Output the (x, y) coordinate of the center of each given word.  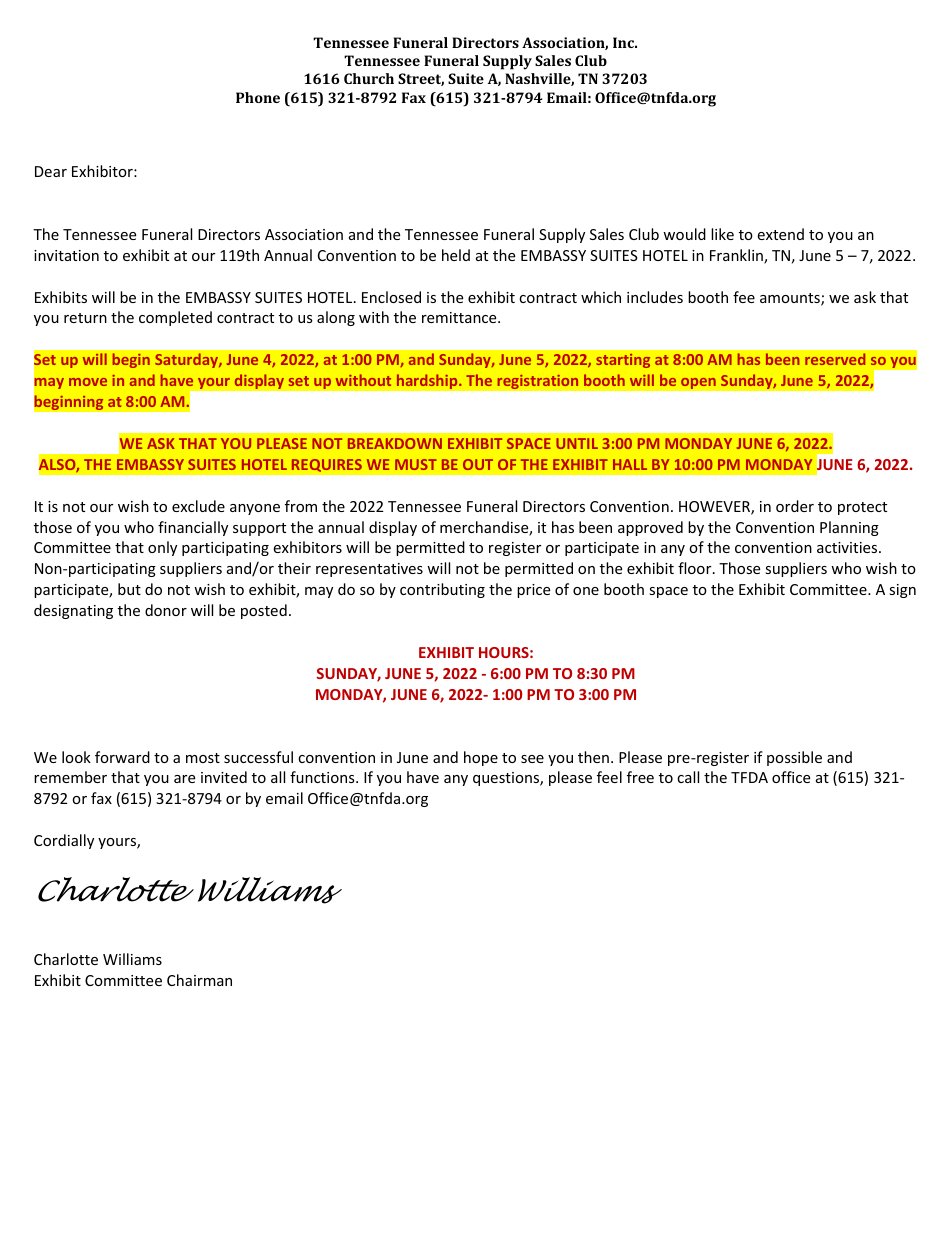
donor (166, 610)
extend (780, 234)
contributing (442, 590)
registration (538, 381)
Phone (258, 97)
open (698, 383)
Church (369, 78)
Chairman (199, 980)
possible (794, 758)
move (88, 382)
